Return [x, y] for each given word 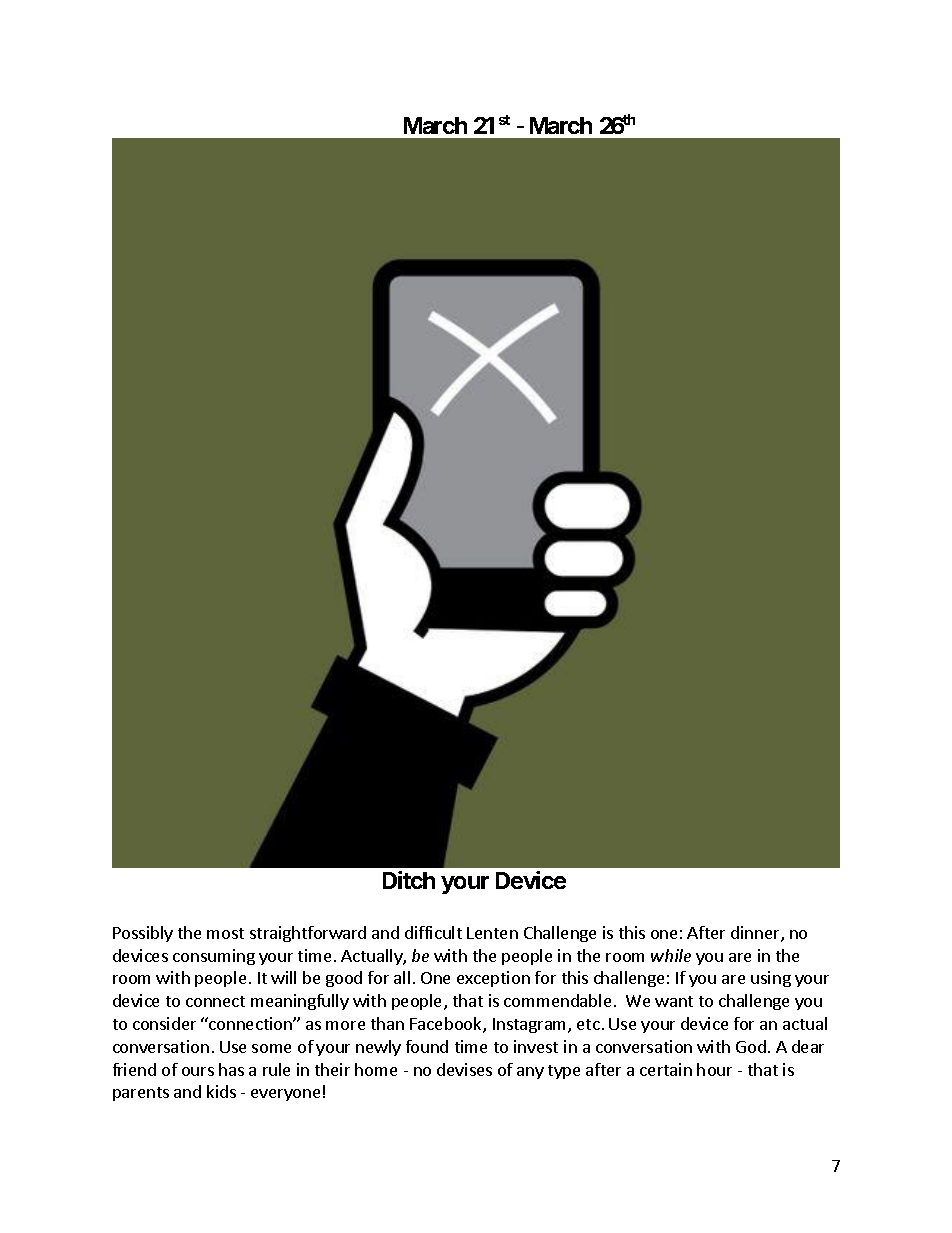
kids [221, 1091]
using [771, 979]
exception [493, 979]
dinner [756, 934]
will [283, 977]
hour [714, 1069]
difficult [433, 932]
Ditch [409, 880]
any [530, 1073]
